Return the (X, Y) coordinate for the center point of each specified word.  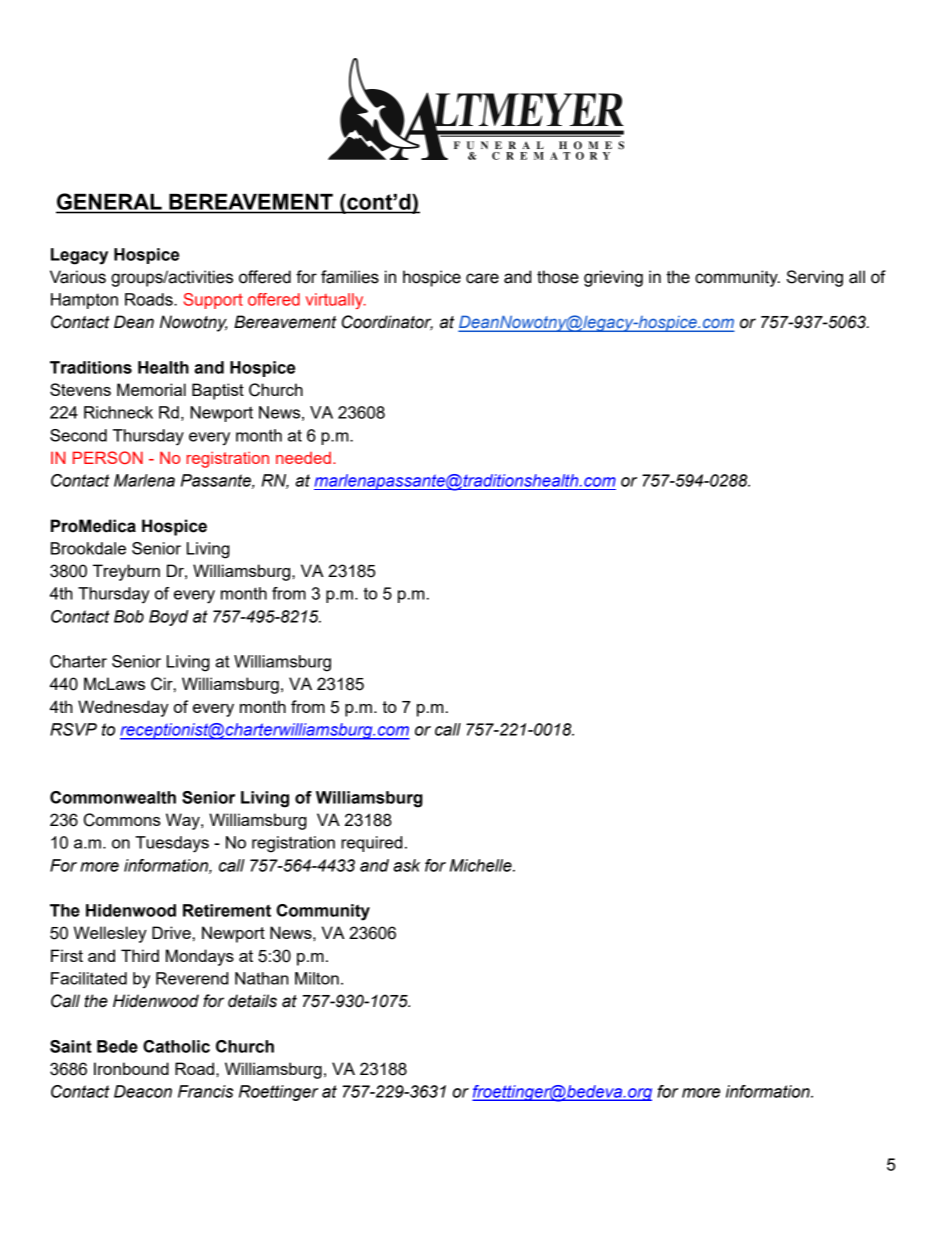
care (482, 278)
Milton (317, 978)
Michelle (482, 865)
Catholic (176, 1046)
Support (213, 301)
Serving (814, 278)
